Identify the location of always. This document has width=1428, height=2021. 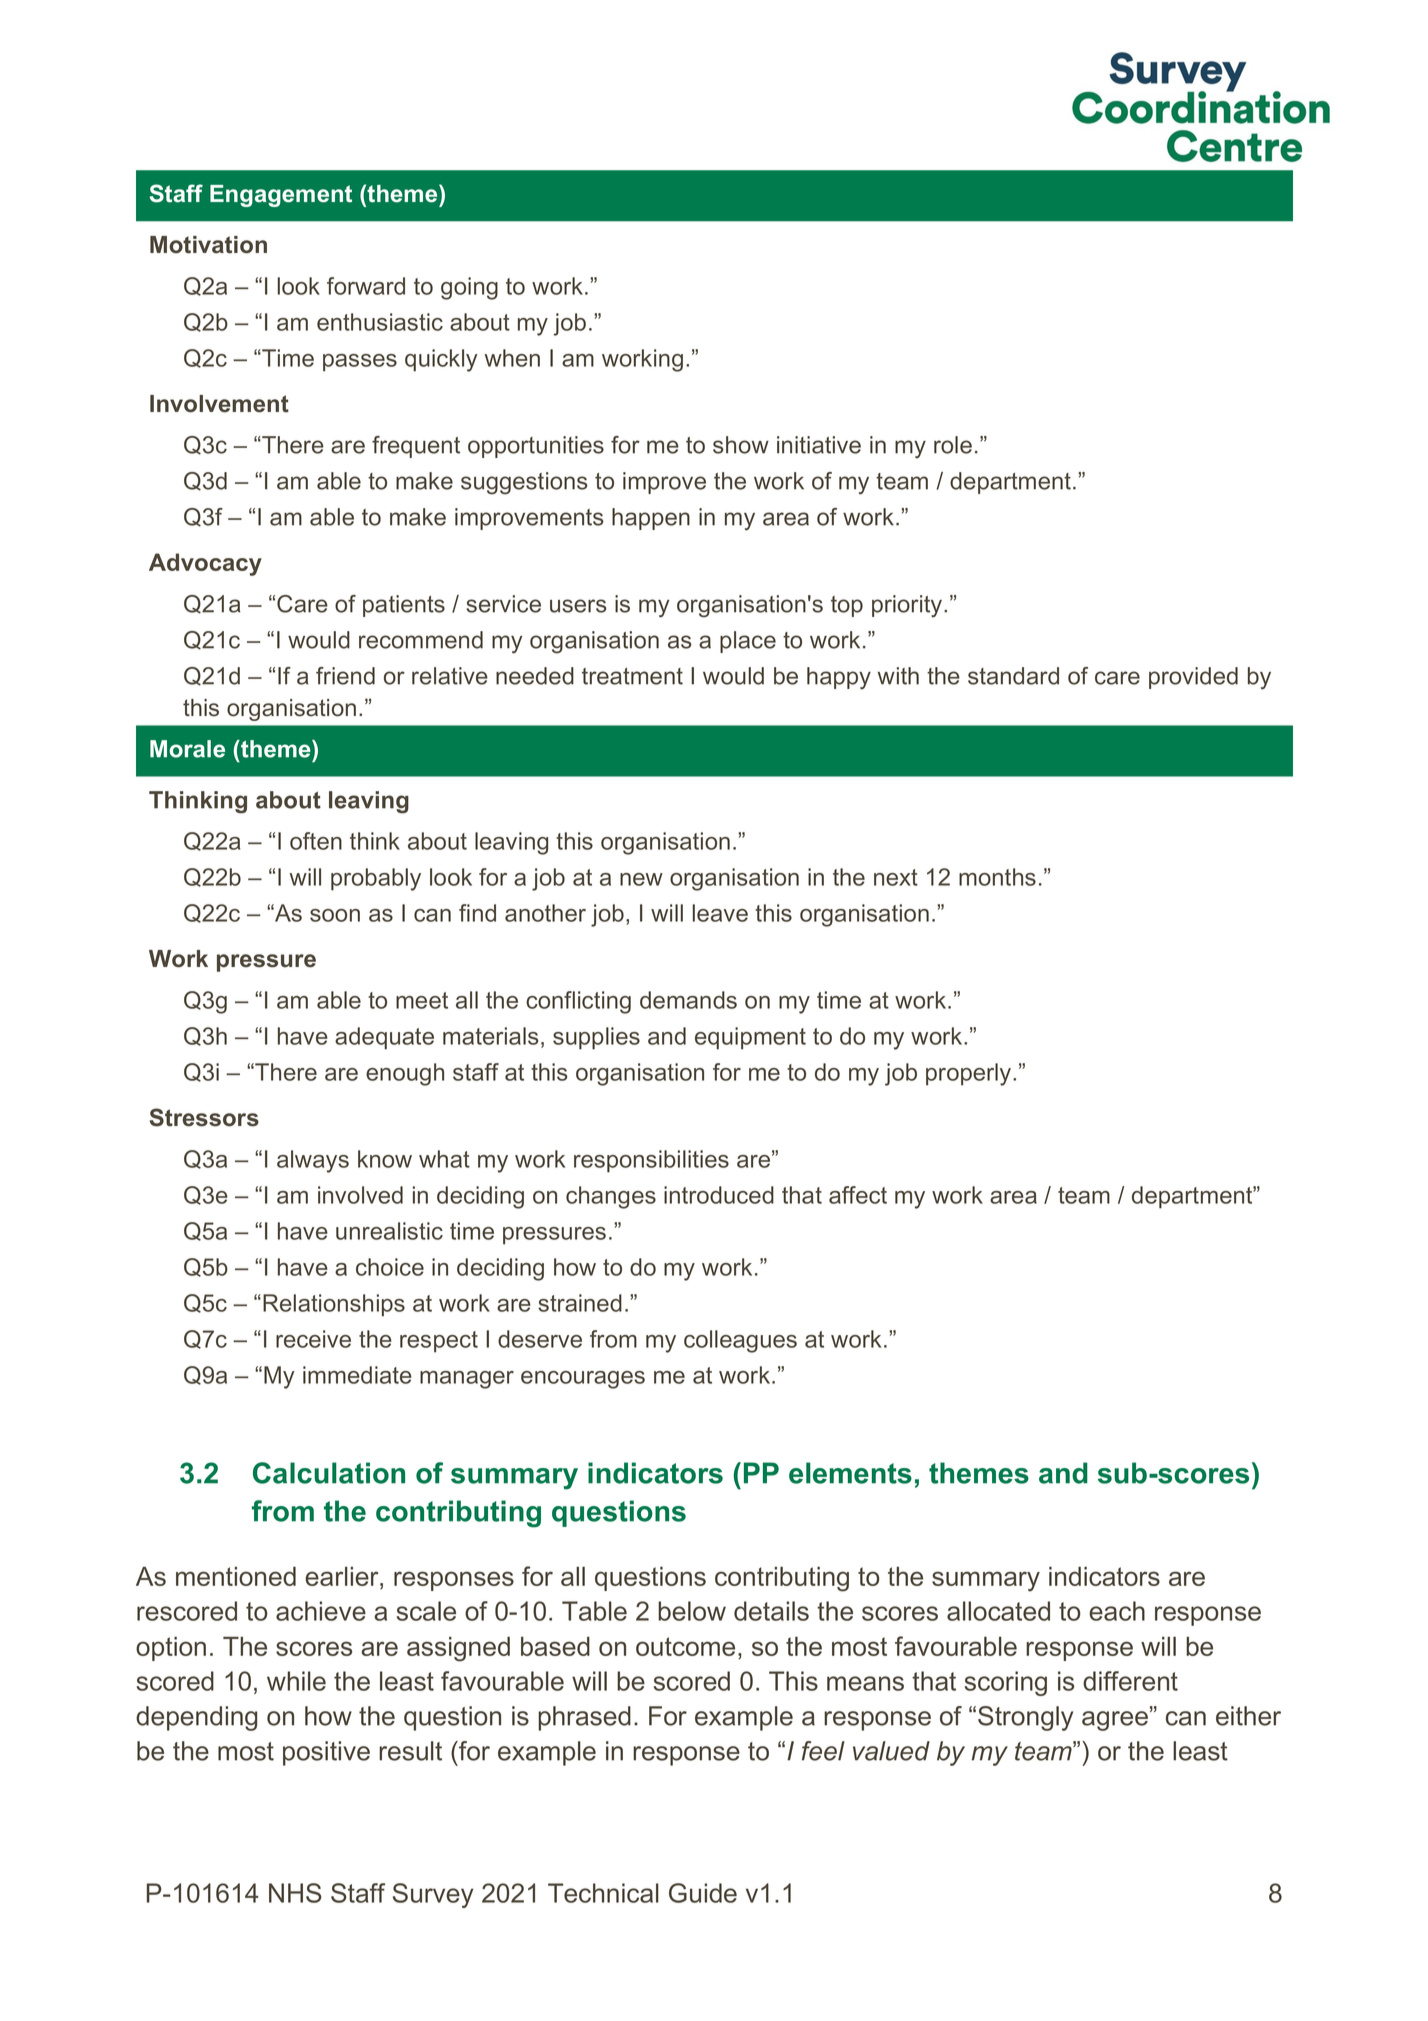
(313, 1161).
